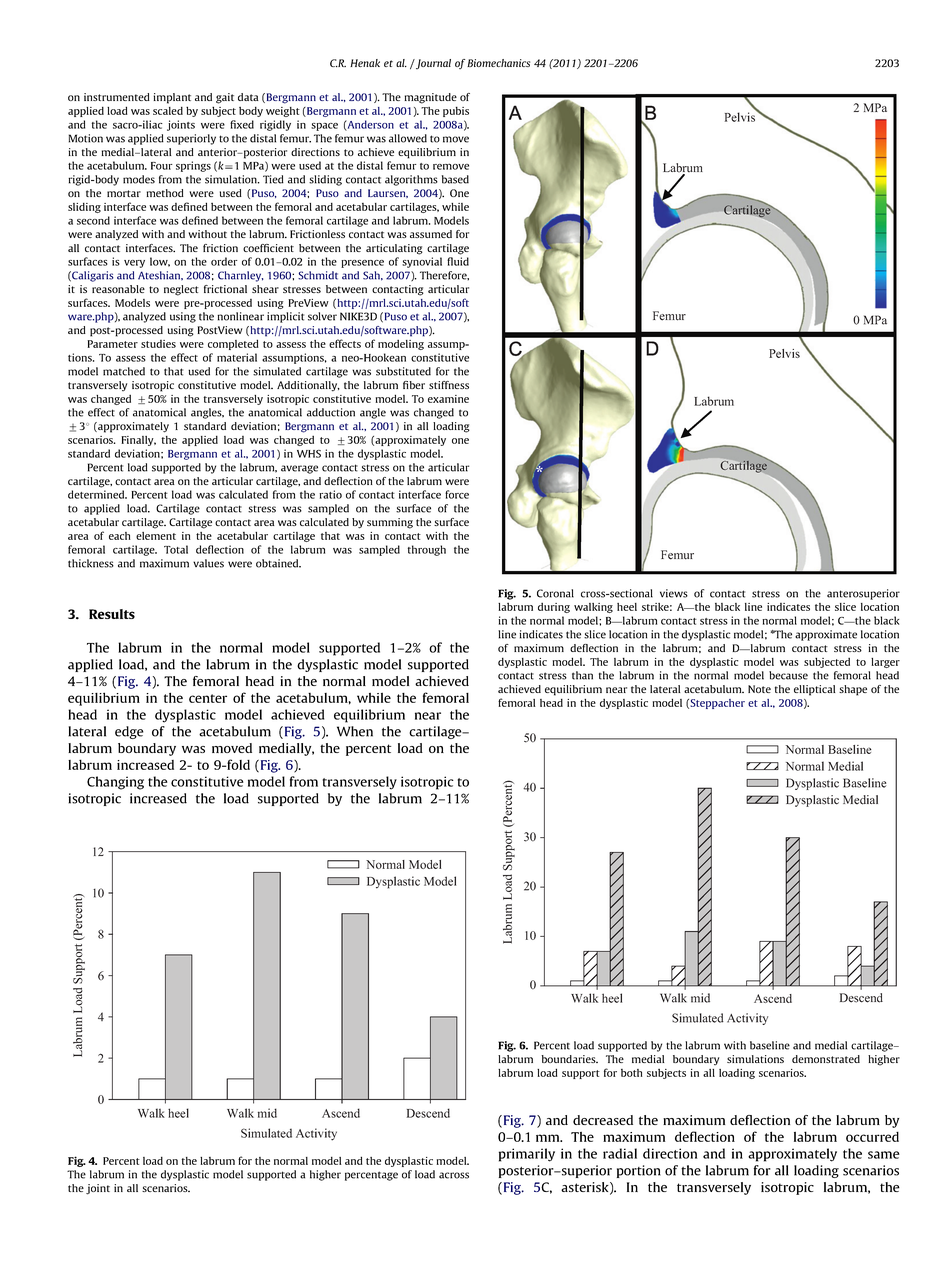 The height and width of the screenshot is (1270, 952). Describe the element at coordinates (788, 675) in the screenshot. I see `because` at that location.
